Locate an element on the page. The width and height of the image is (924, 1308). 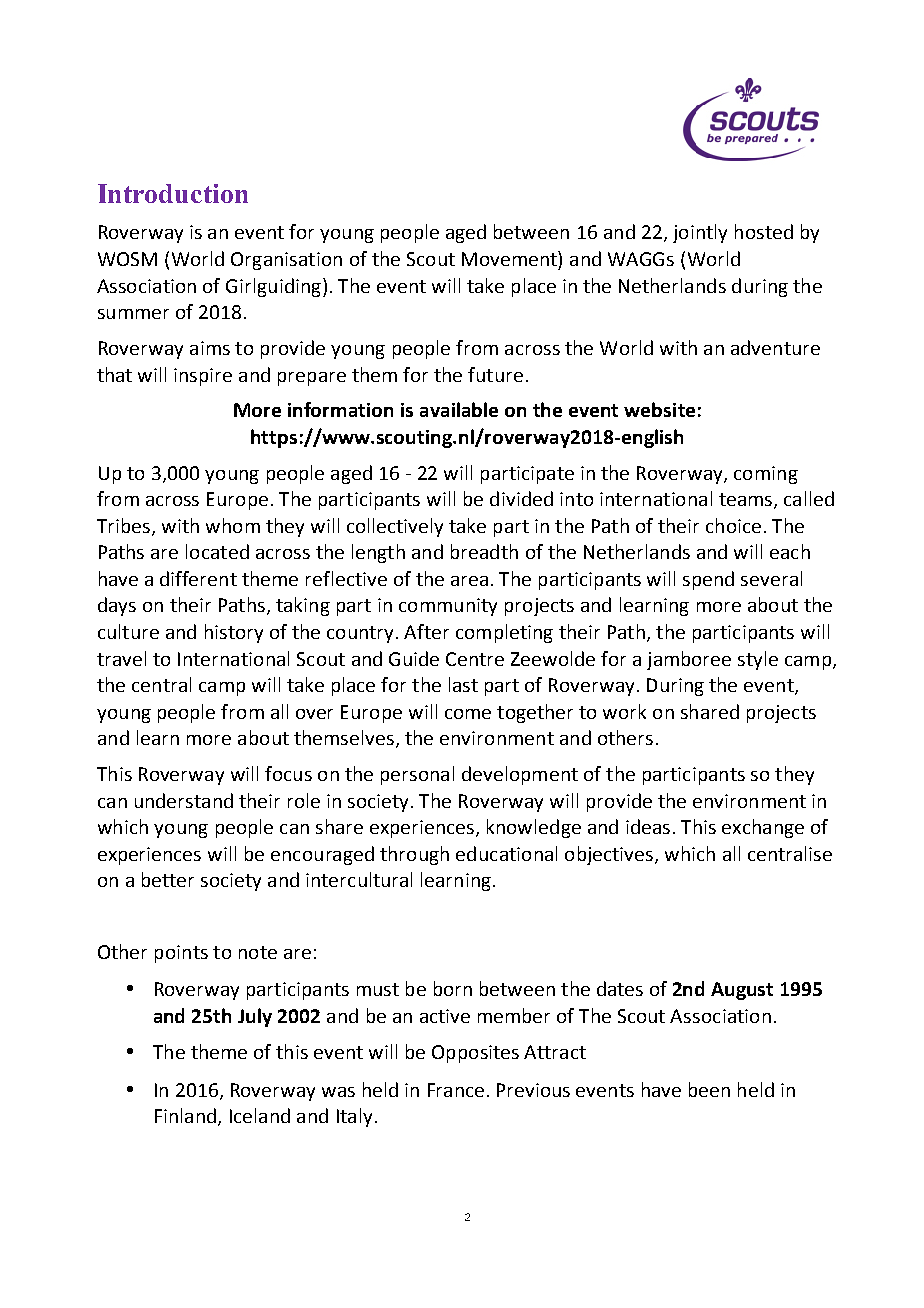
France is located at coordinates (456, 1090).
